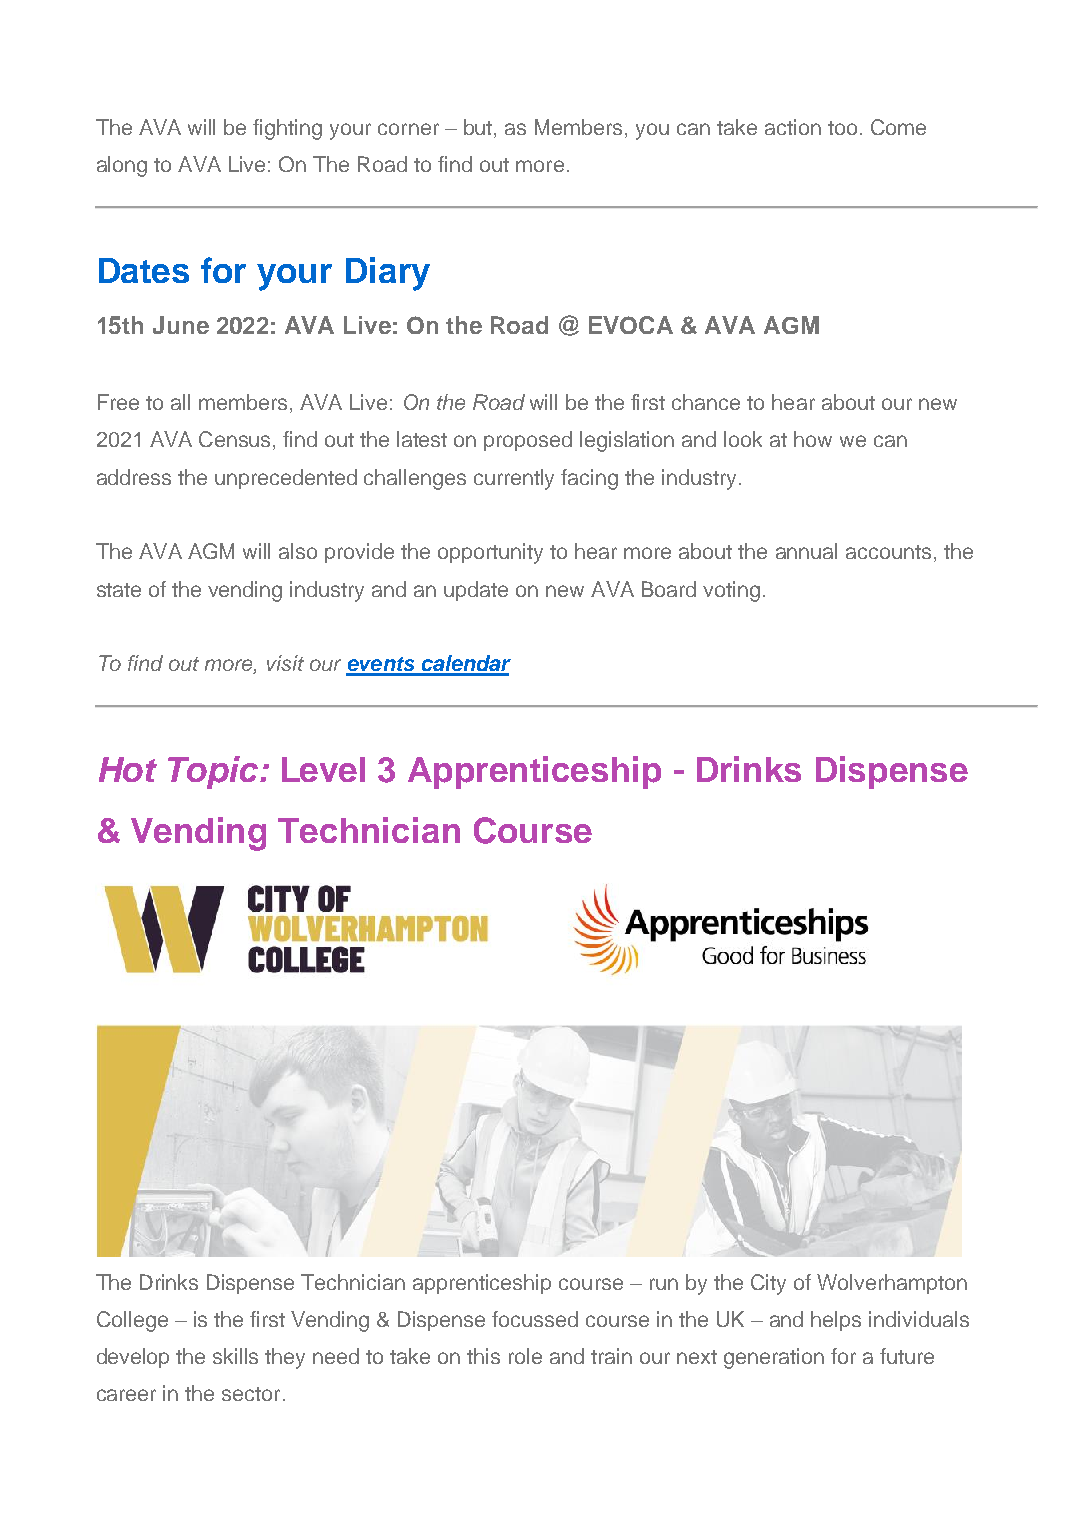 The image size is (1071, 1515). What do you see at coordinates (836, 1321) in the screenshot?
I see `helps` at bounding box center [836, 1321].
